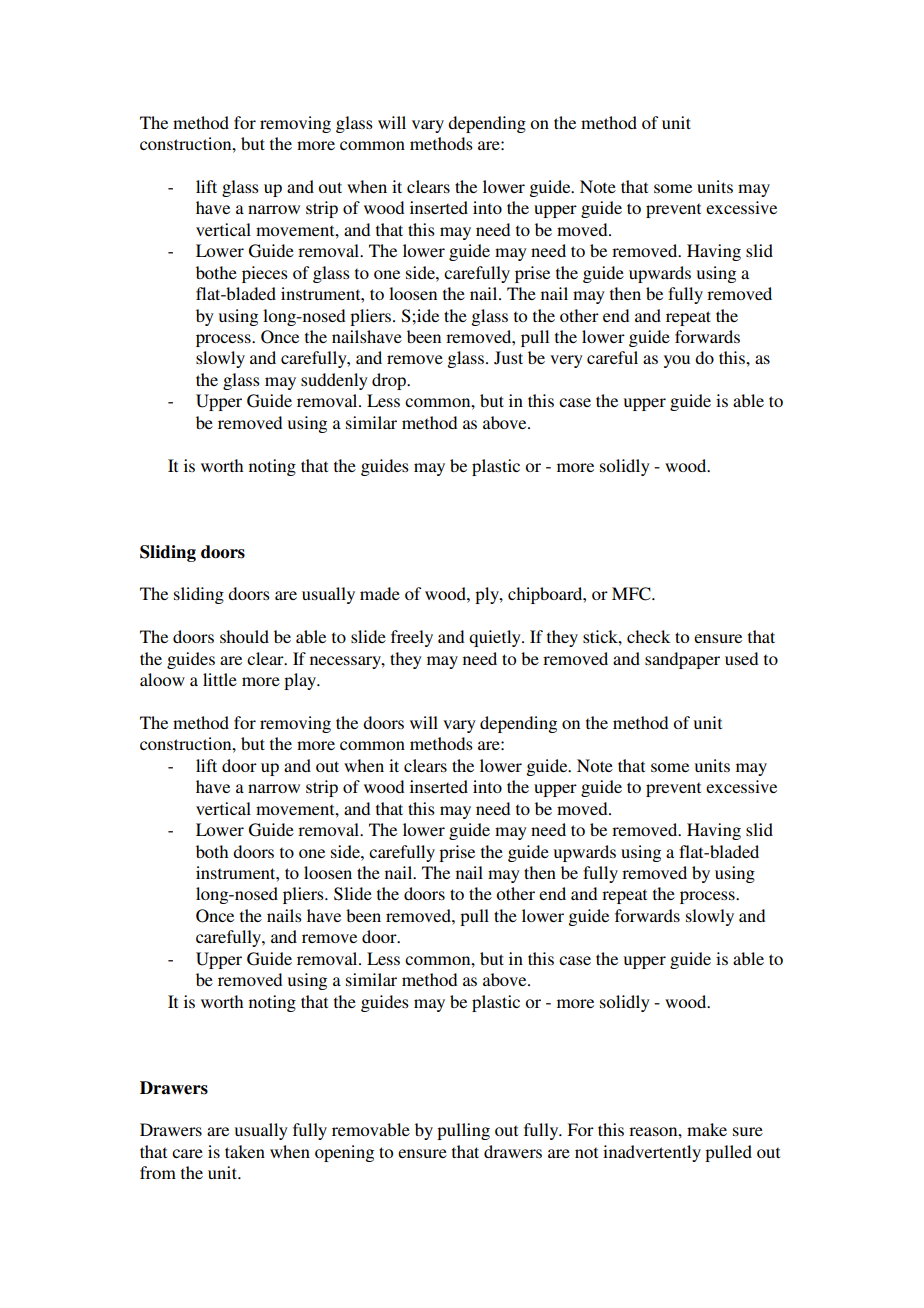 This screenshot has width=924, height=1308. Describe the element at coordinates (632, 594) in the screenshot. I see `MFC` at that location.
